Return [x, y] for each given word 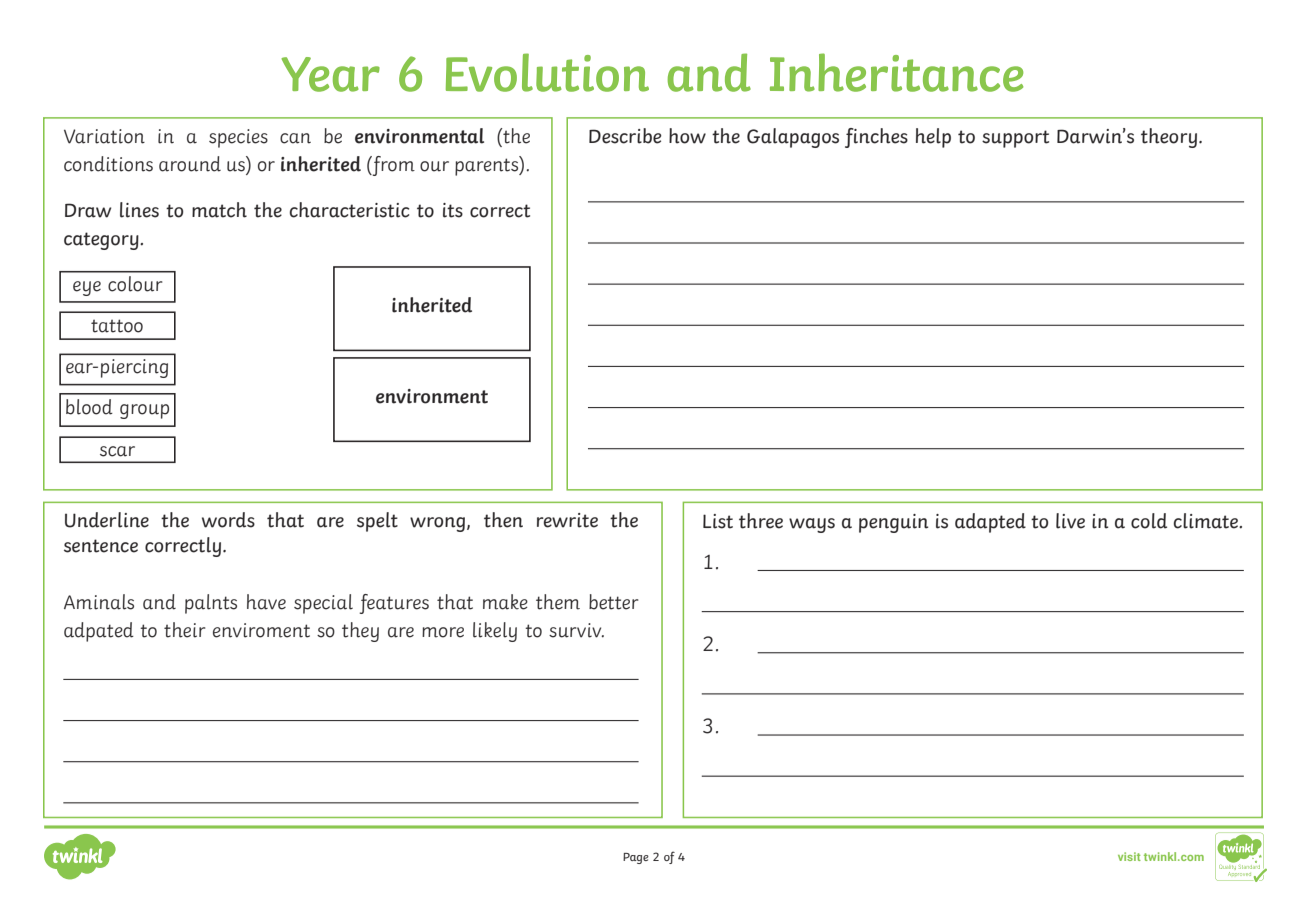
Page [636, 858]
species [238, 138]
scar [117, 451]
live [1070, 521]
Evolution [547, 72]
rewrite [567, 520]
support [1015, 139]
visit [1129, 856]
